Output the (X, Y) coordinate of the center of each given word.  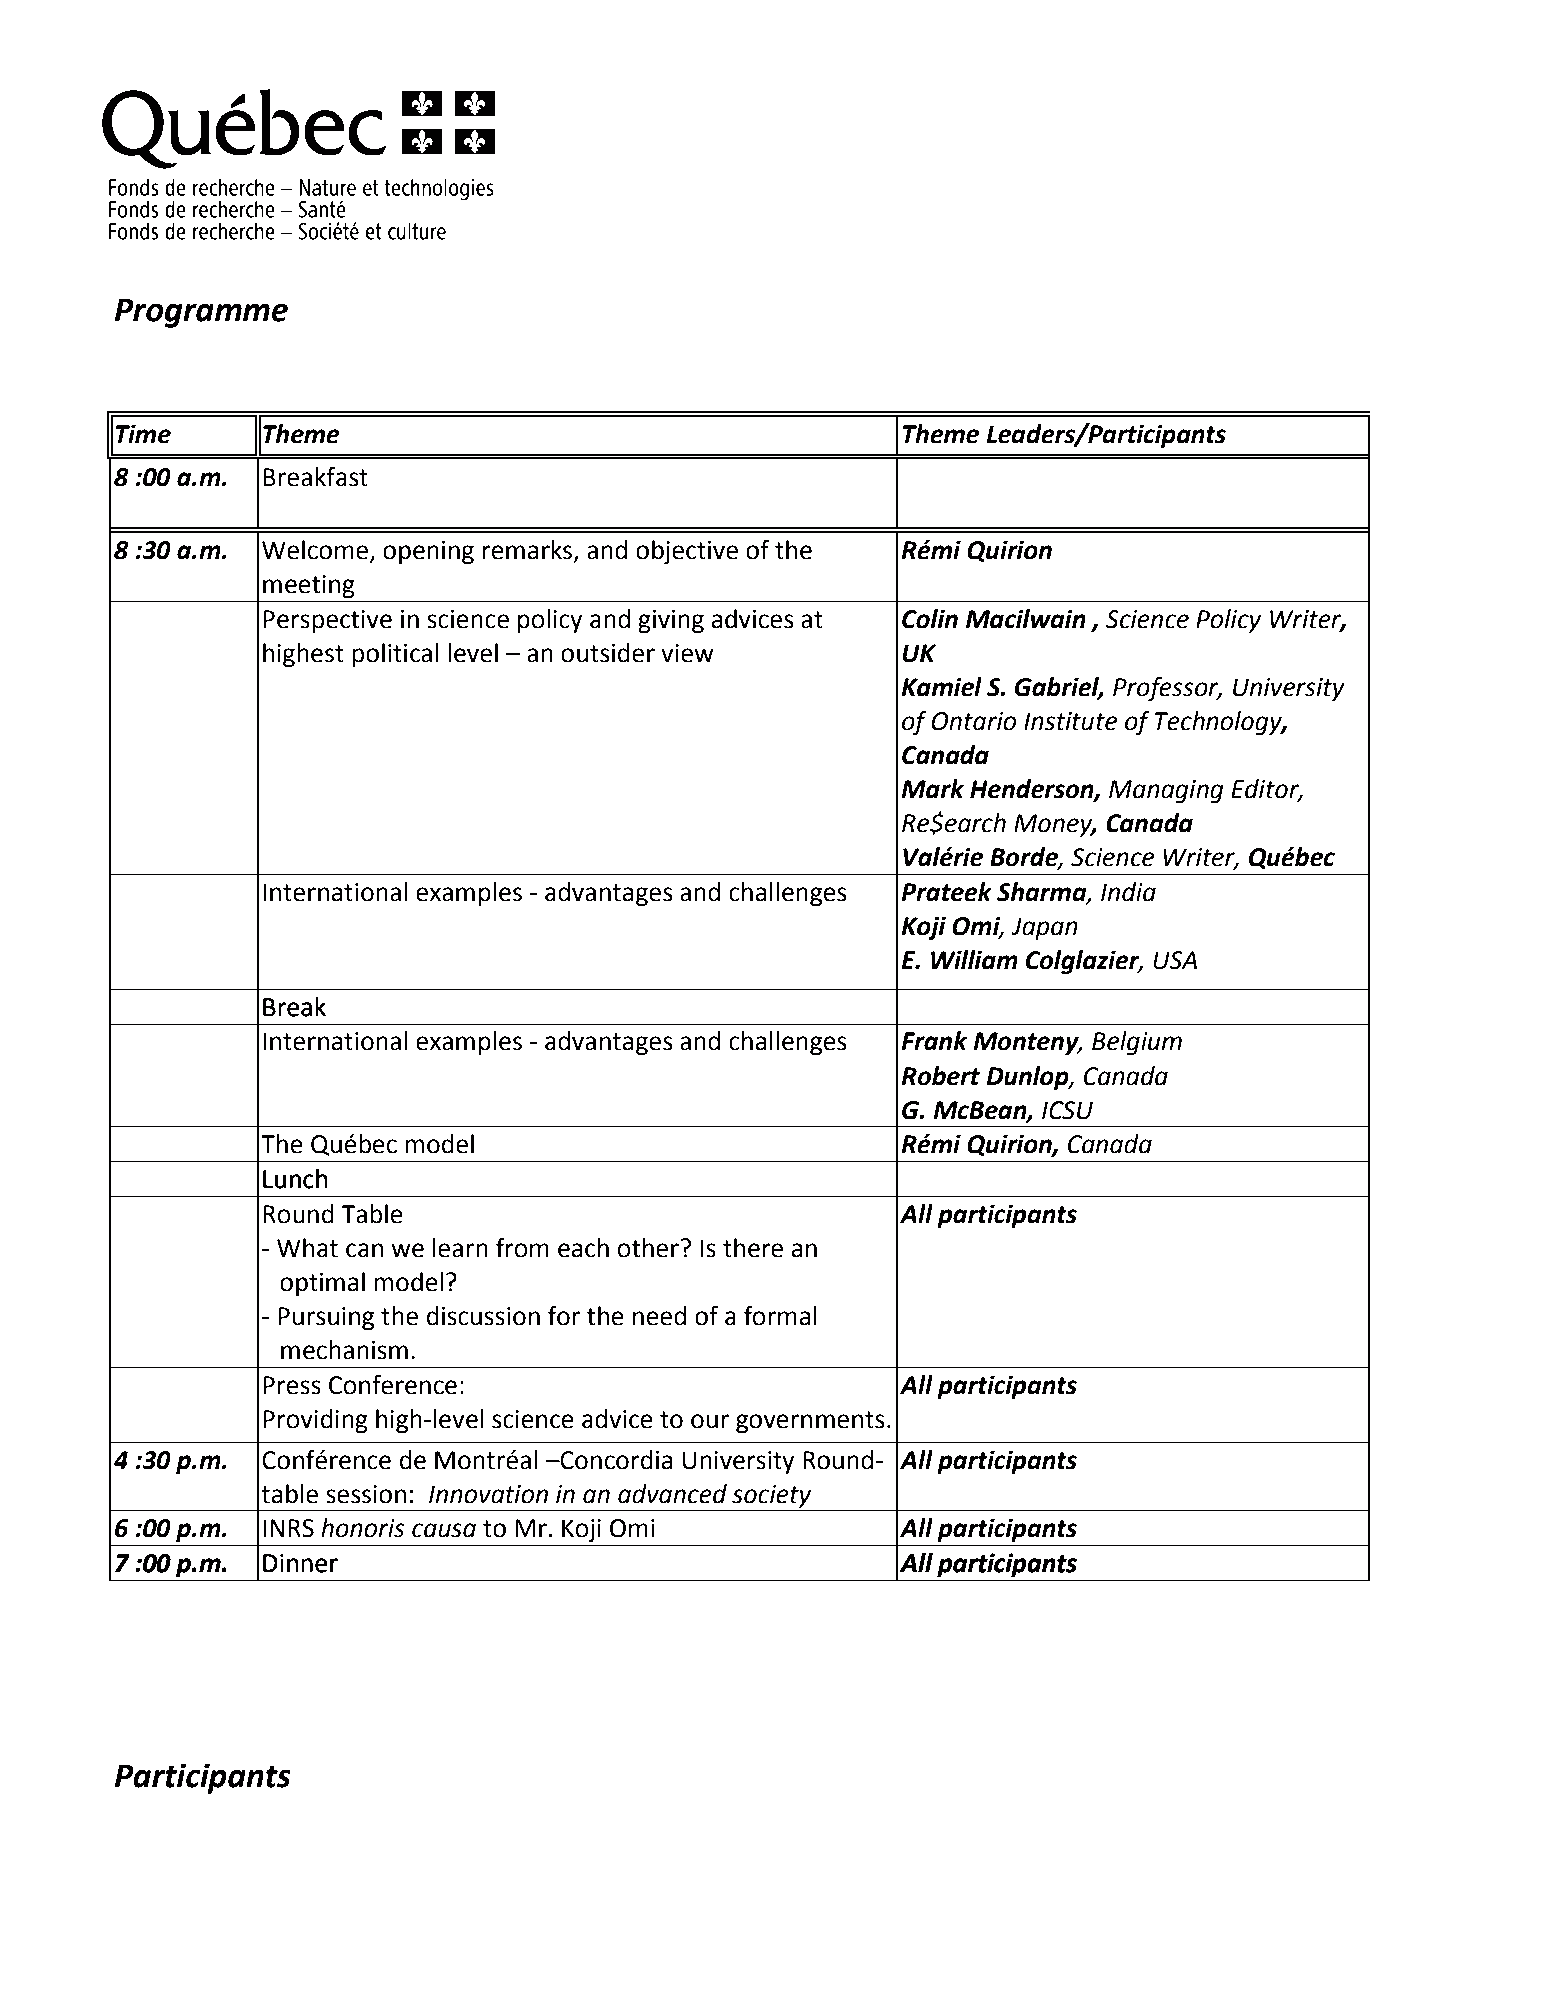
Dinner (300, 1563)
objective (687, 552)
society (771, 1497)
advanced (672, 1494)
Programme (201, 313)
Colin (930, 619)
